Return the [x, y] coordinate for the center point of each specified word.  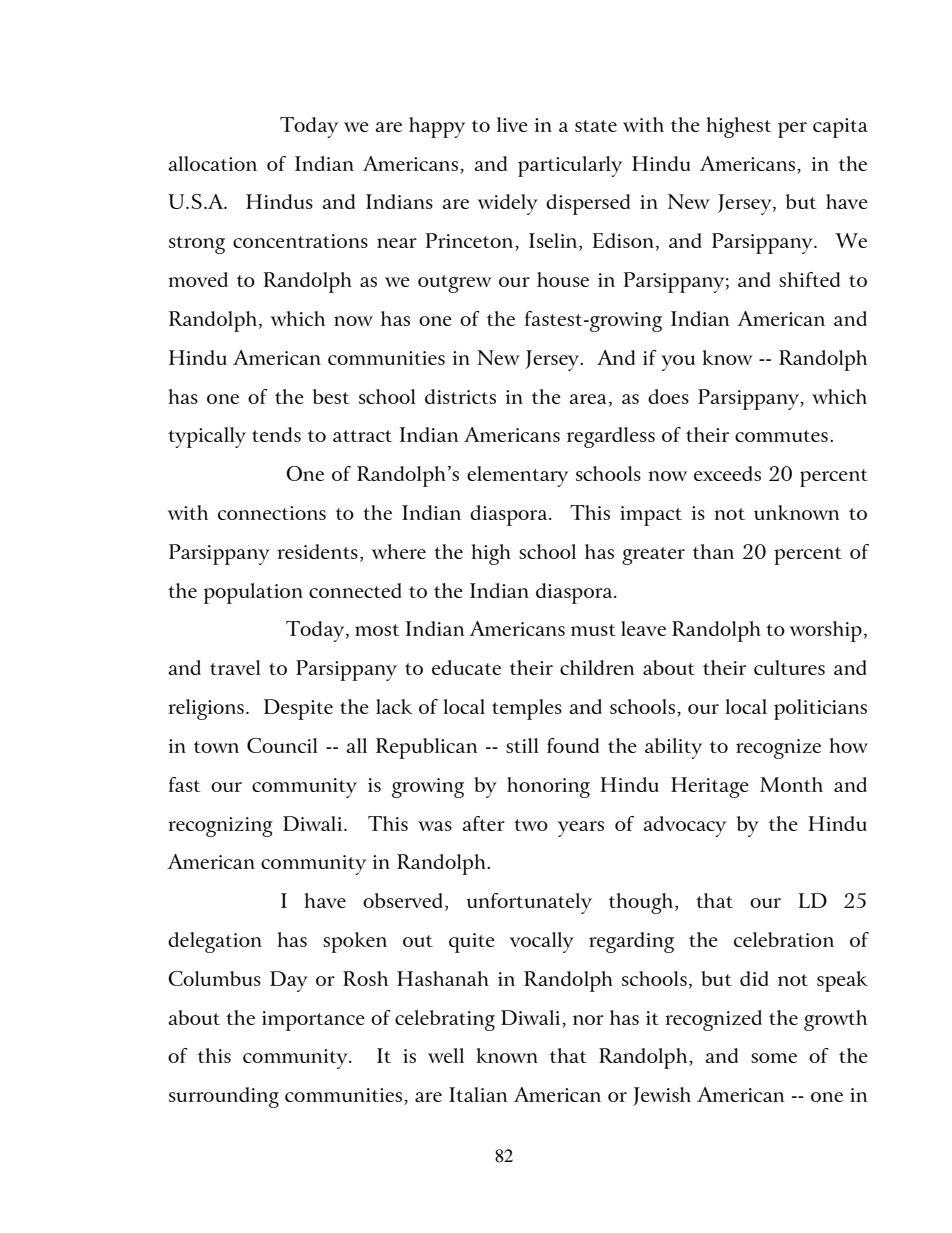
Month [791, 784]
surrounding [224, 1097]
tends [276, 434]
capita [840, 128]
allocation [212, 163]
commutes [781, 436]
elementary [517, 476]
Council [282, 745]
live [512, 124]
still [522, 745]
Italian [478, 1094]
